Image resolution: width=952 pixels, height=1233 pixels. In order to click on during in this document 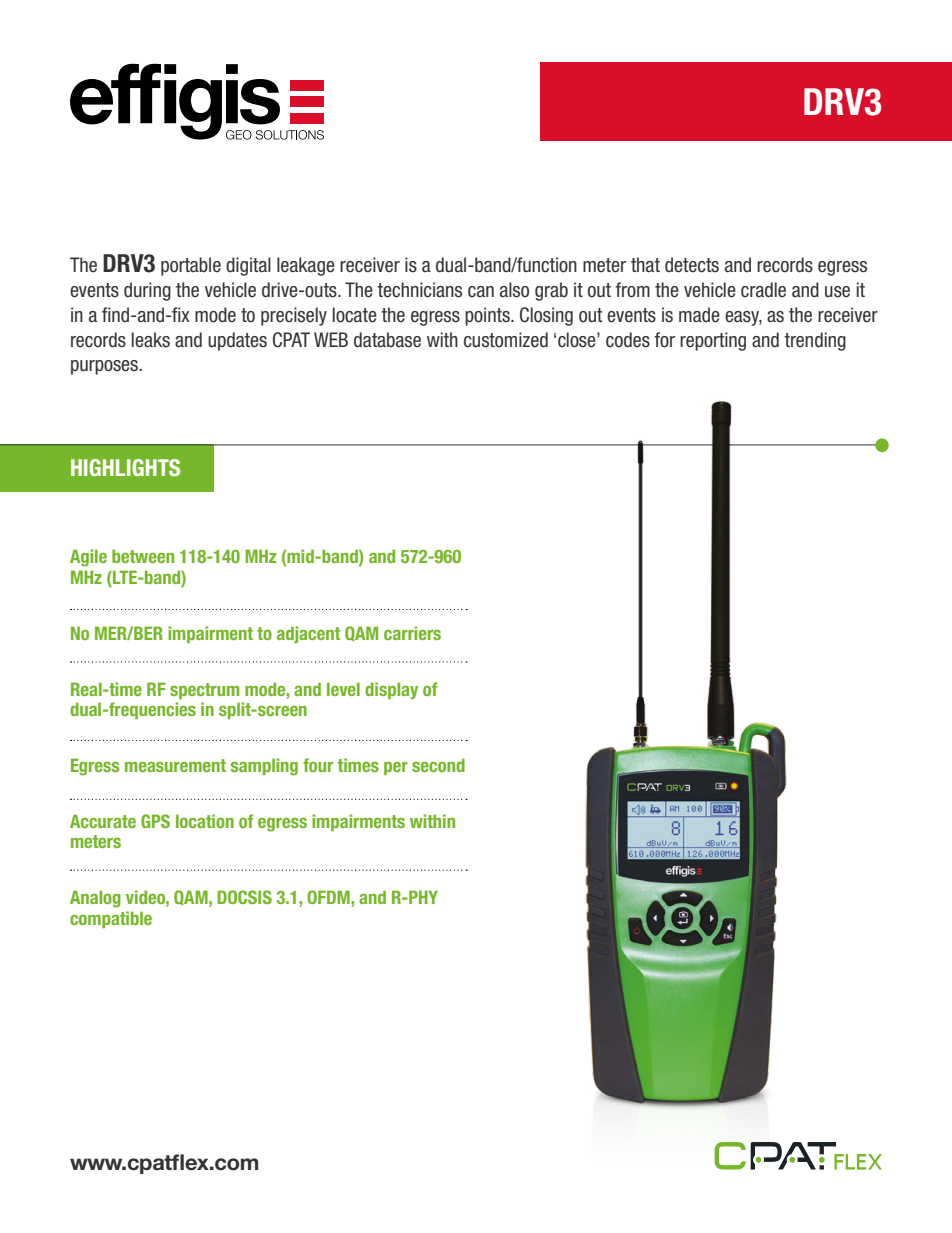, I will do `click(147, 291)`.
